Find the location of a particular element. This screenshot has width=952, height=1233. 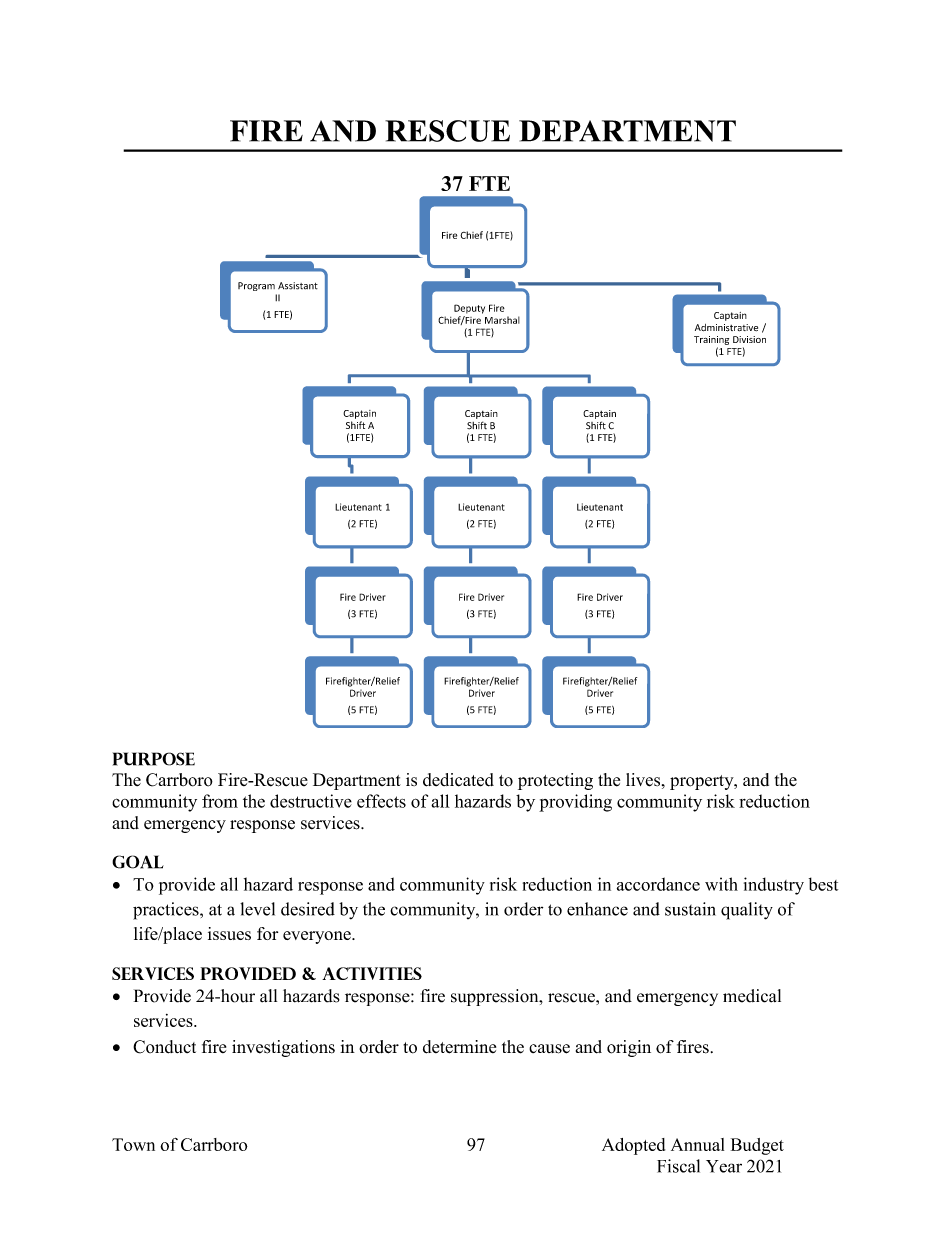

property is located at coordinates (703, 782).
